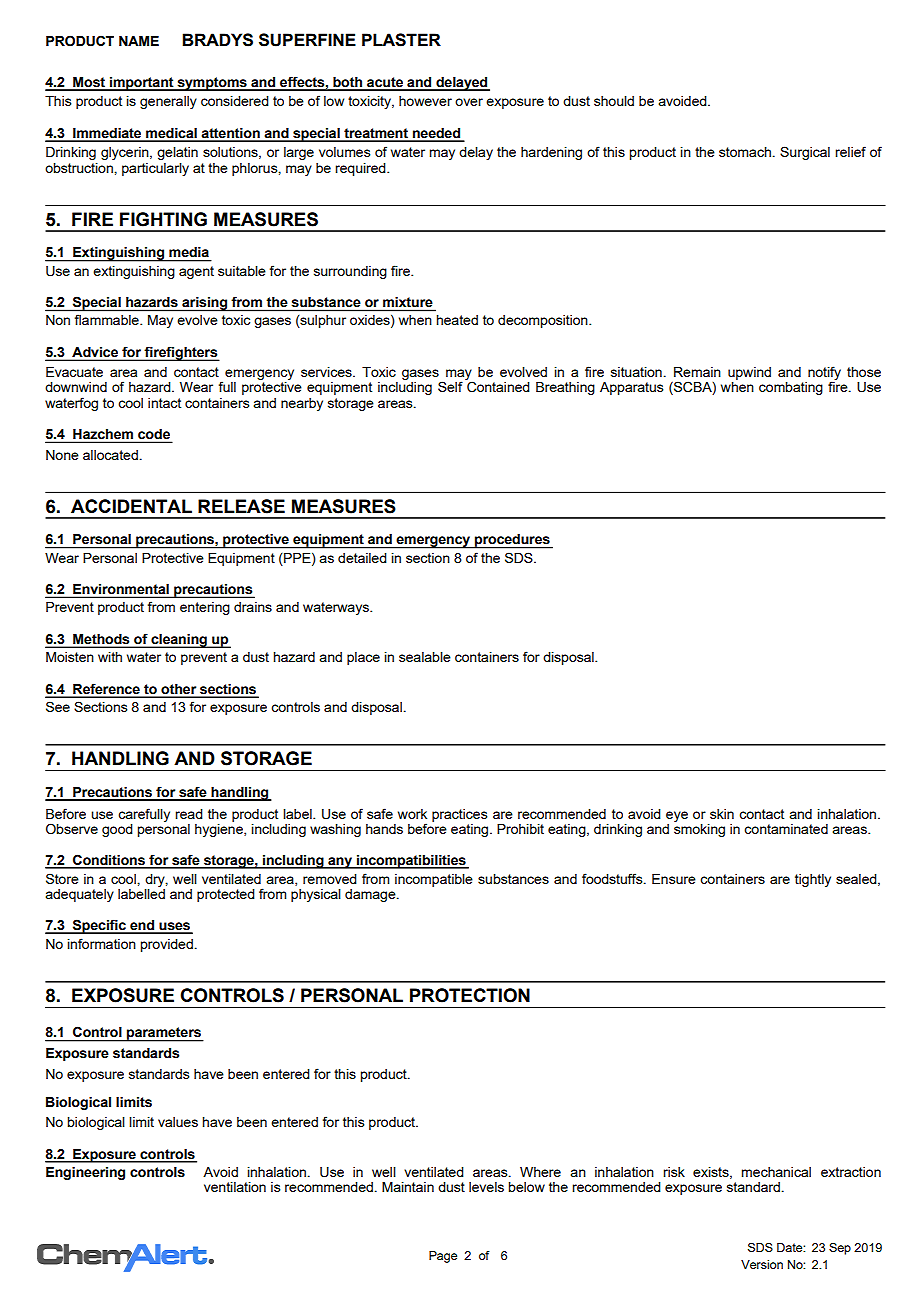 The width and height of the document is (924, 1308). Describe the element at coordinates (166, 945) in the document. I see `provided` at that location.
